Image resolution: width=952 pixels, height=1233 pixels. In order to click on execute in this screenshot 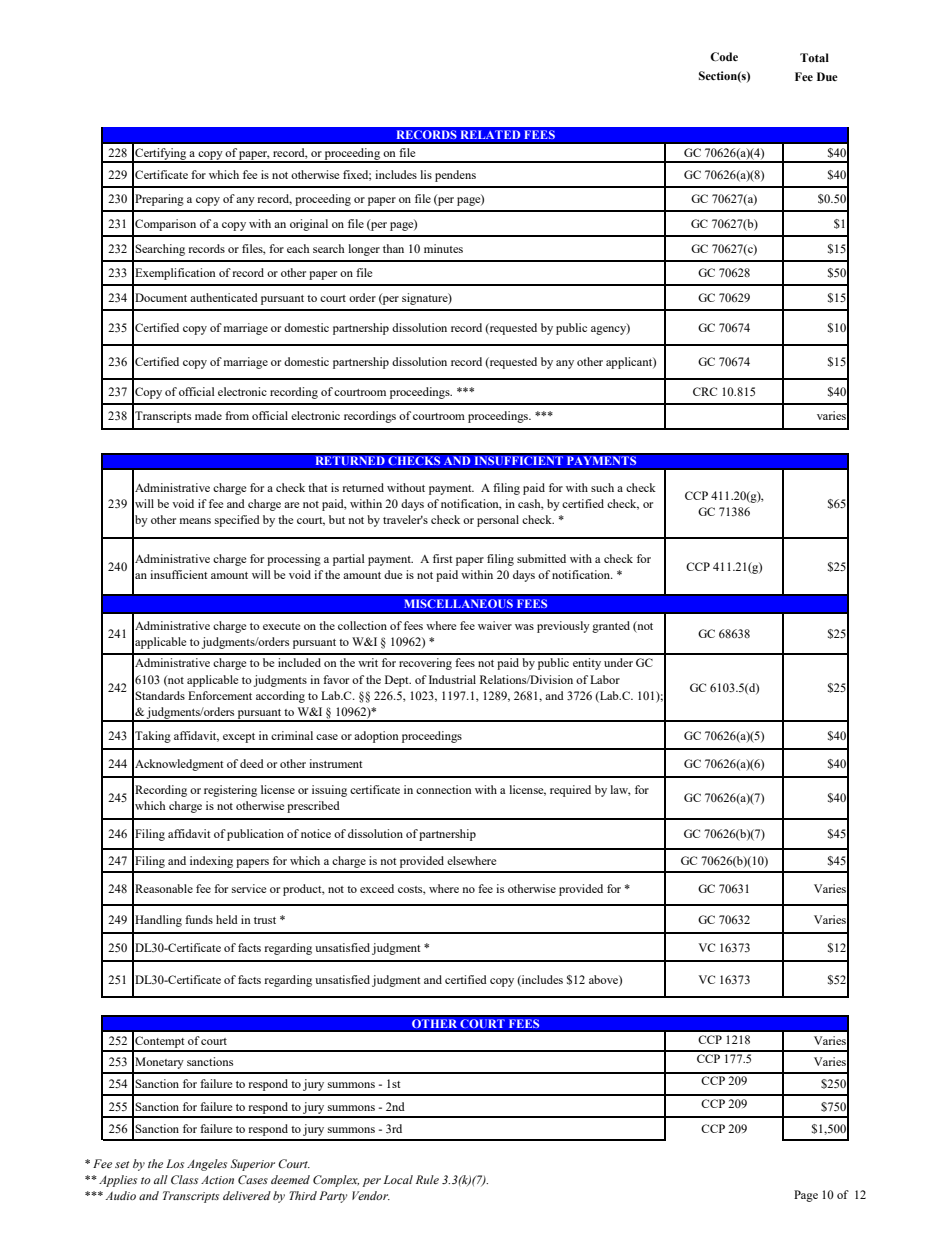, I will do `click(281, 626)`.
